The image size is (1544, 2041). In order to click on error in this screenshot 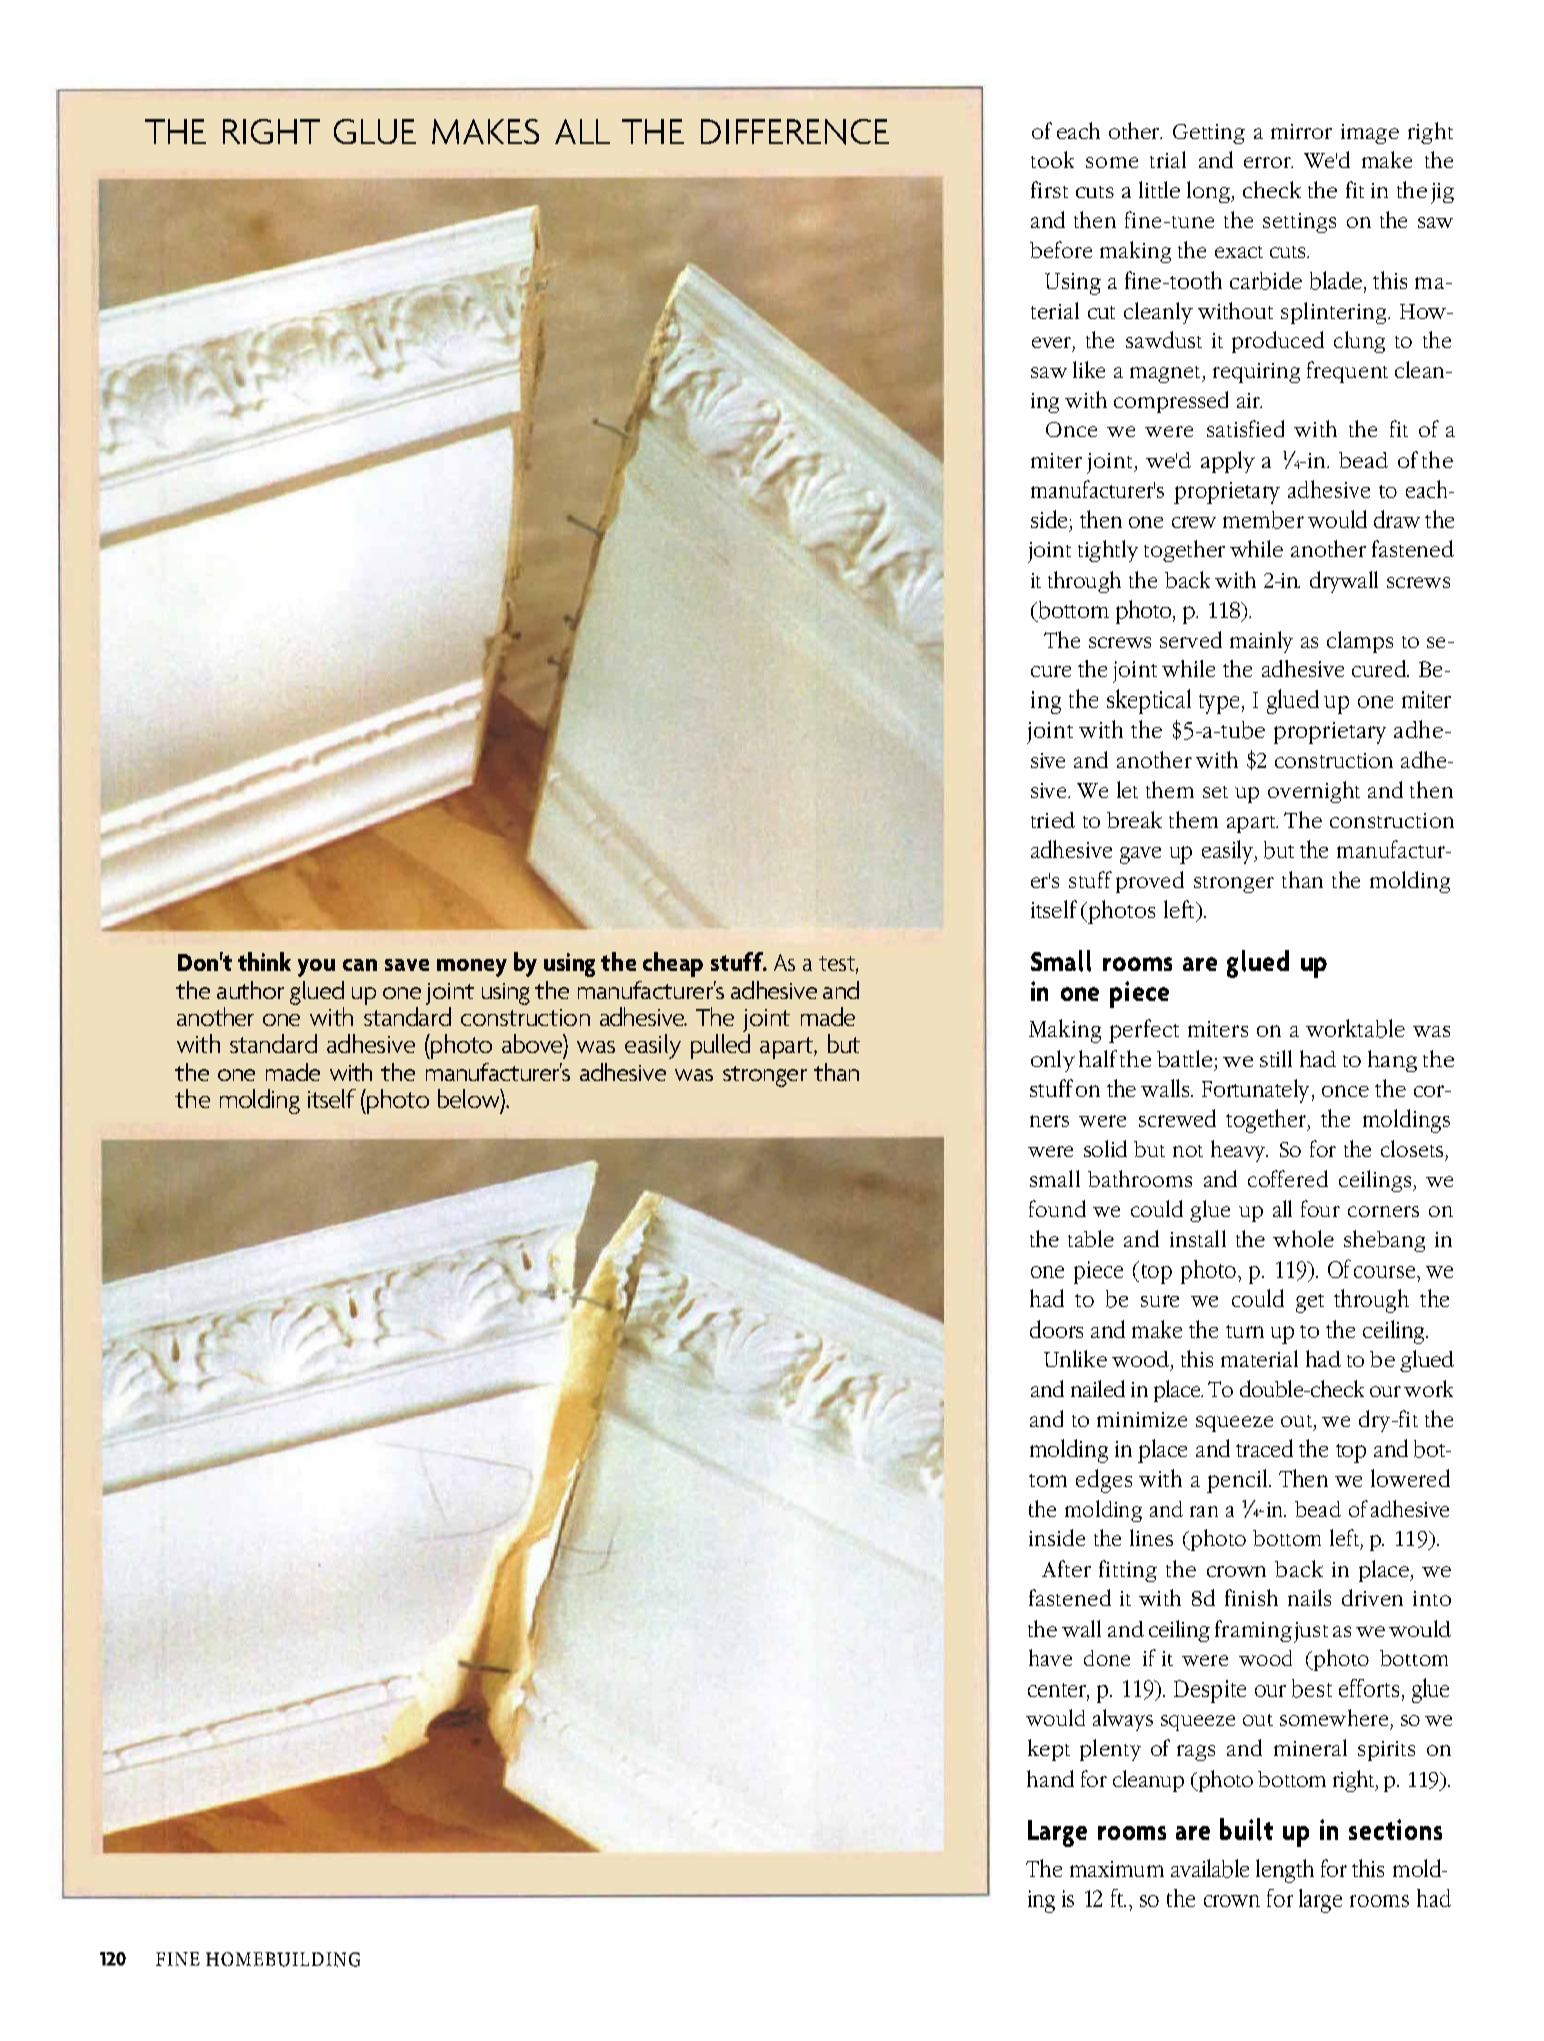, I will do `click(1268, 162)`.
